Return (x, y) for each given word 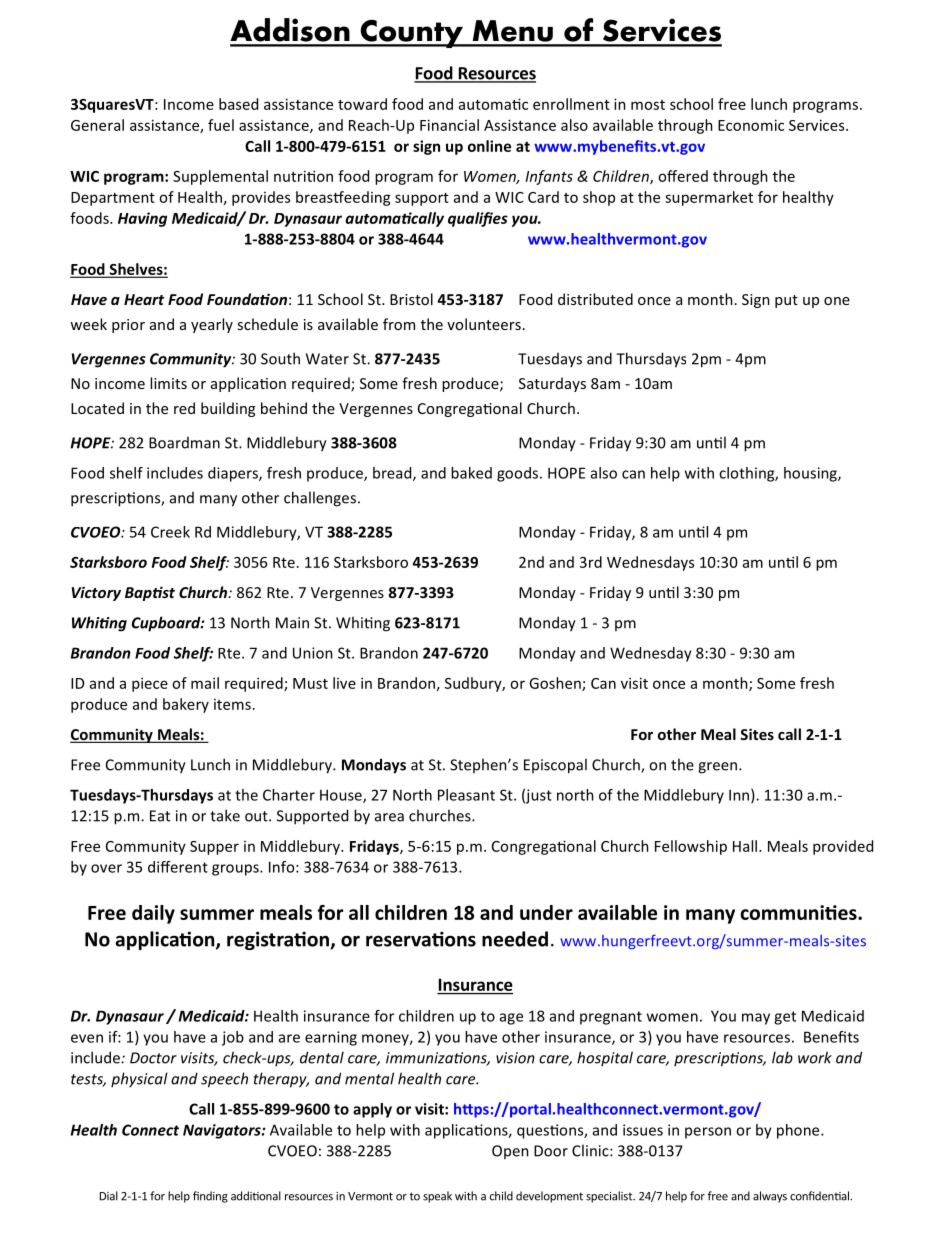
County (411, 33)
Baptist (150, 593)
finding (210, 1197)
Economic (751, 125)
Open (510, 1152)
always (770, 1197)
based (238, 104)
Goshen (556, 684)
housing (811, 474)
